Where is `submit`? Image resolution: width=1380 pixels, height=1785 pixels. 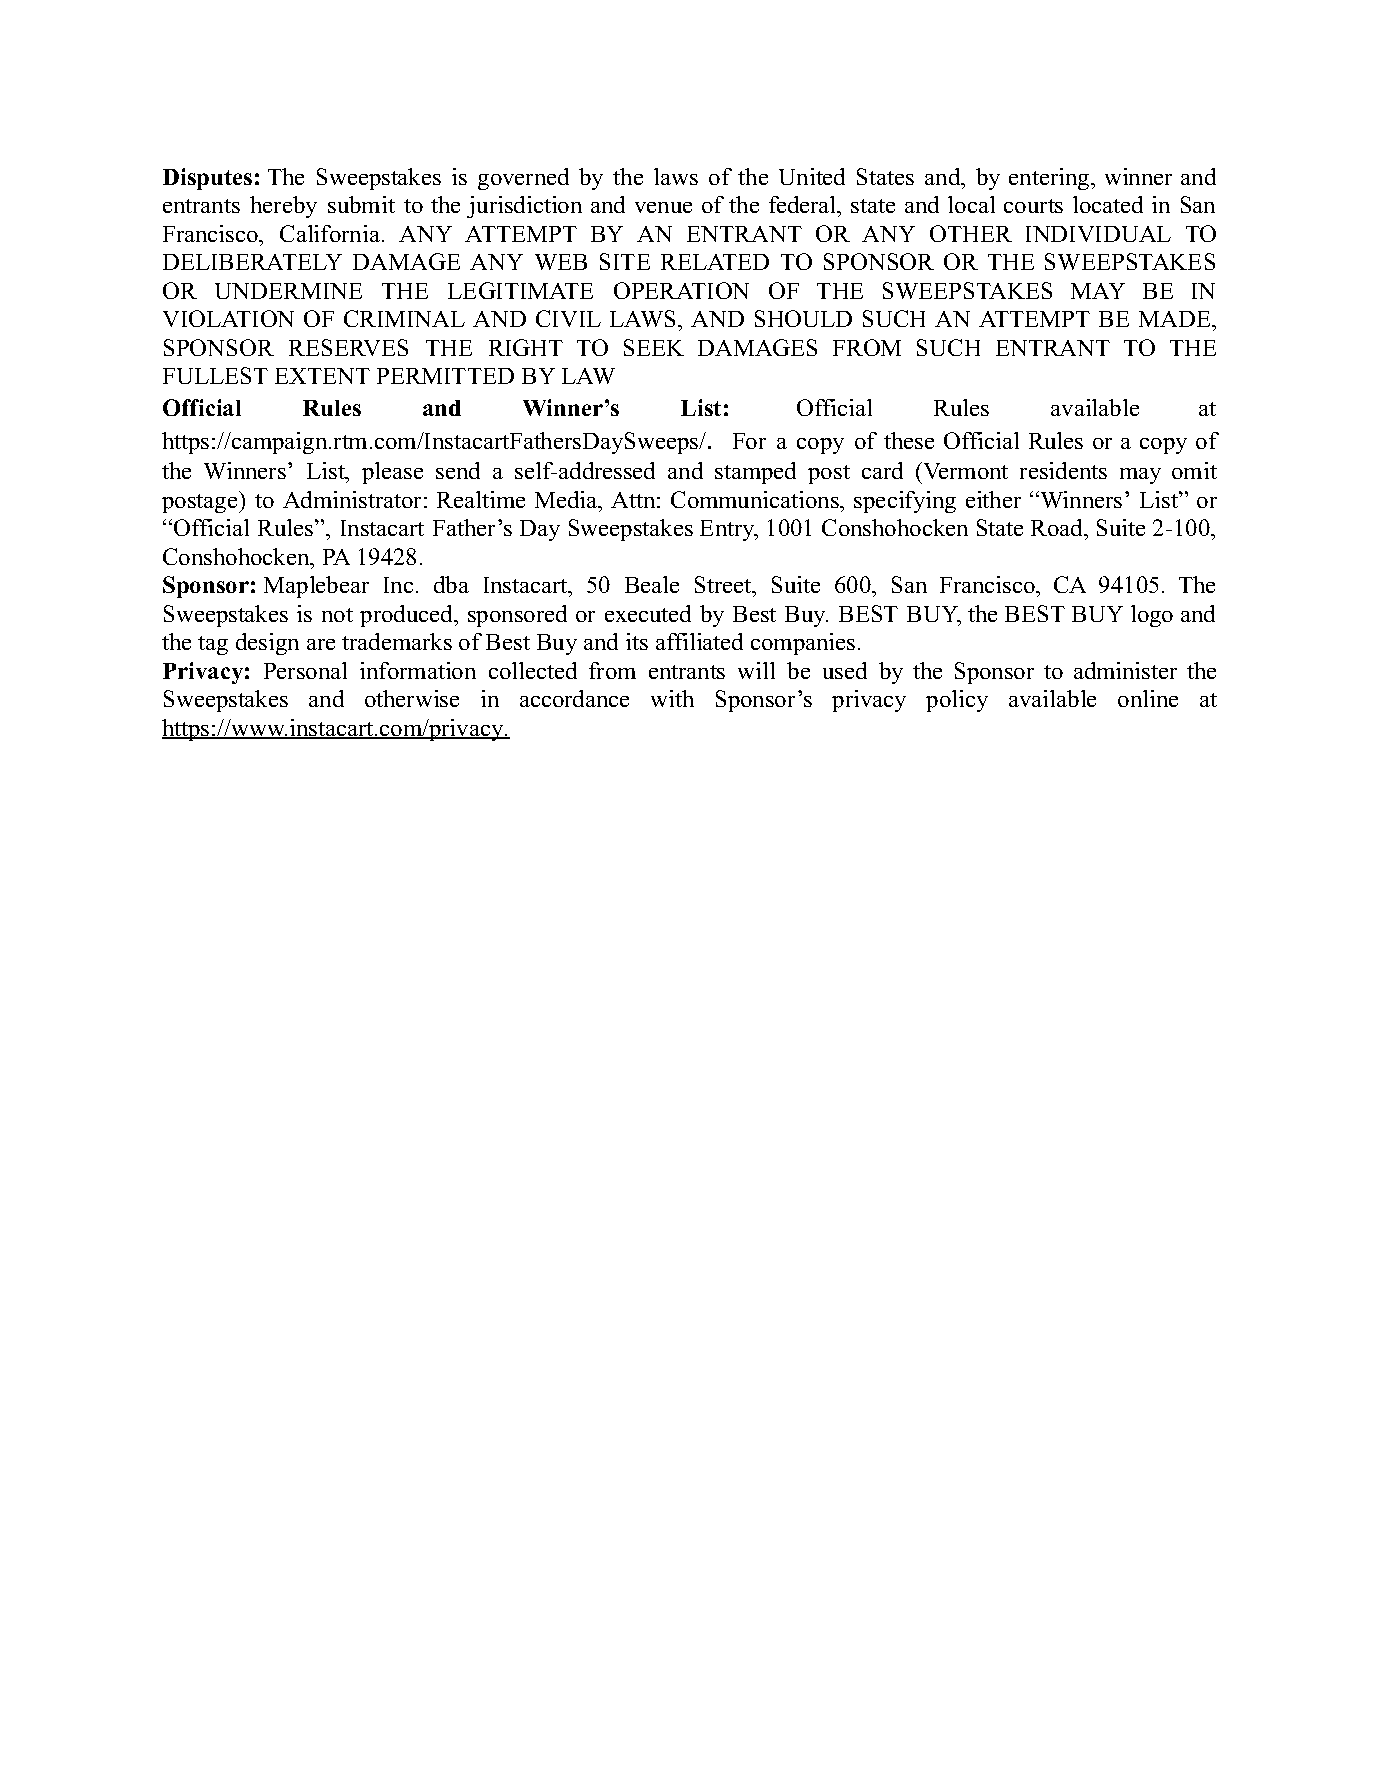
submit is located at coordinates (361, 204).
